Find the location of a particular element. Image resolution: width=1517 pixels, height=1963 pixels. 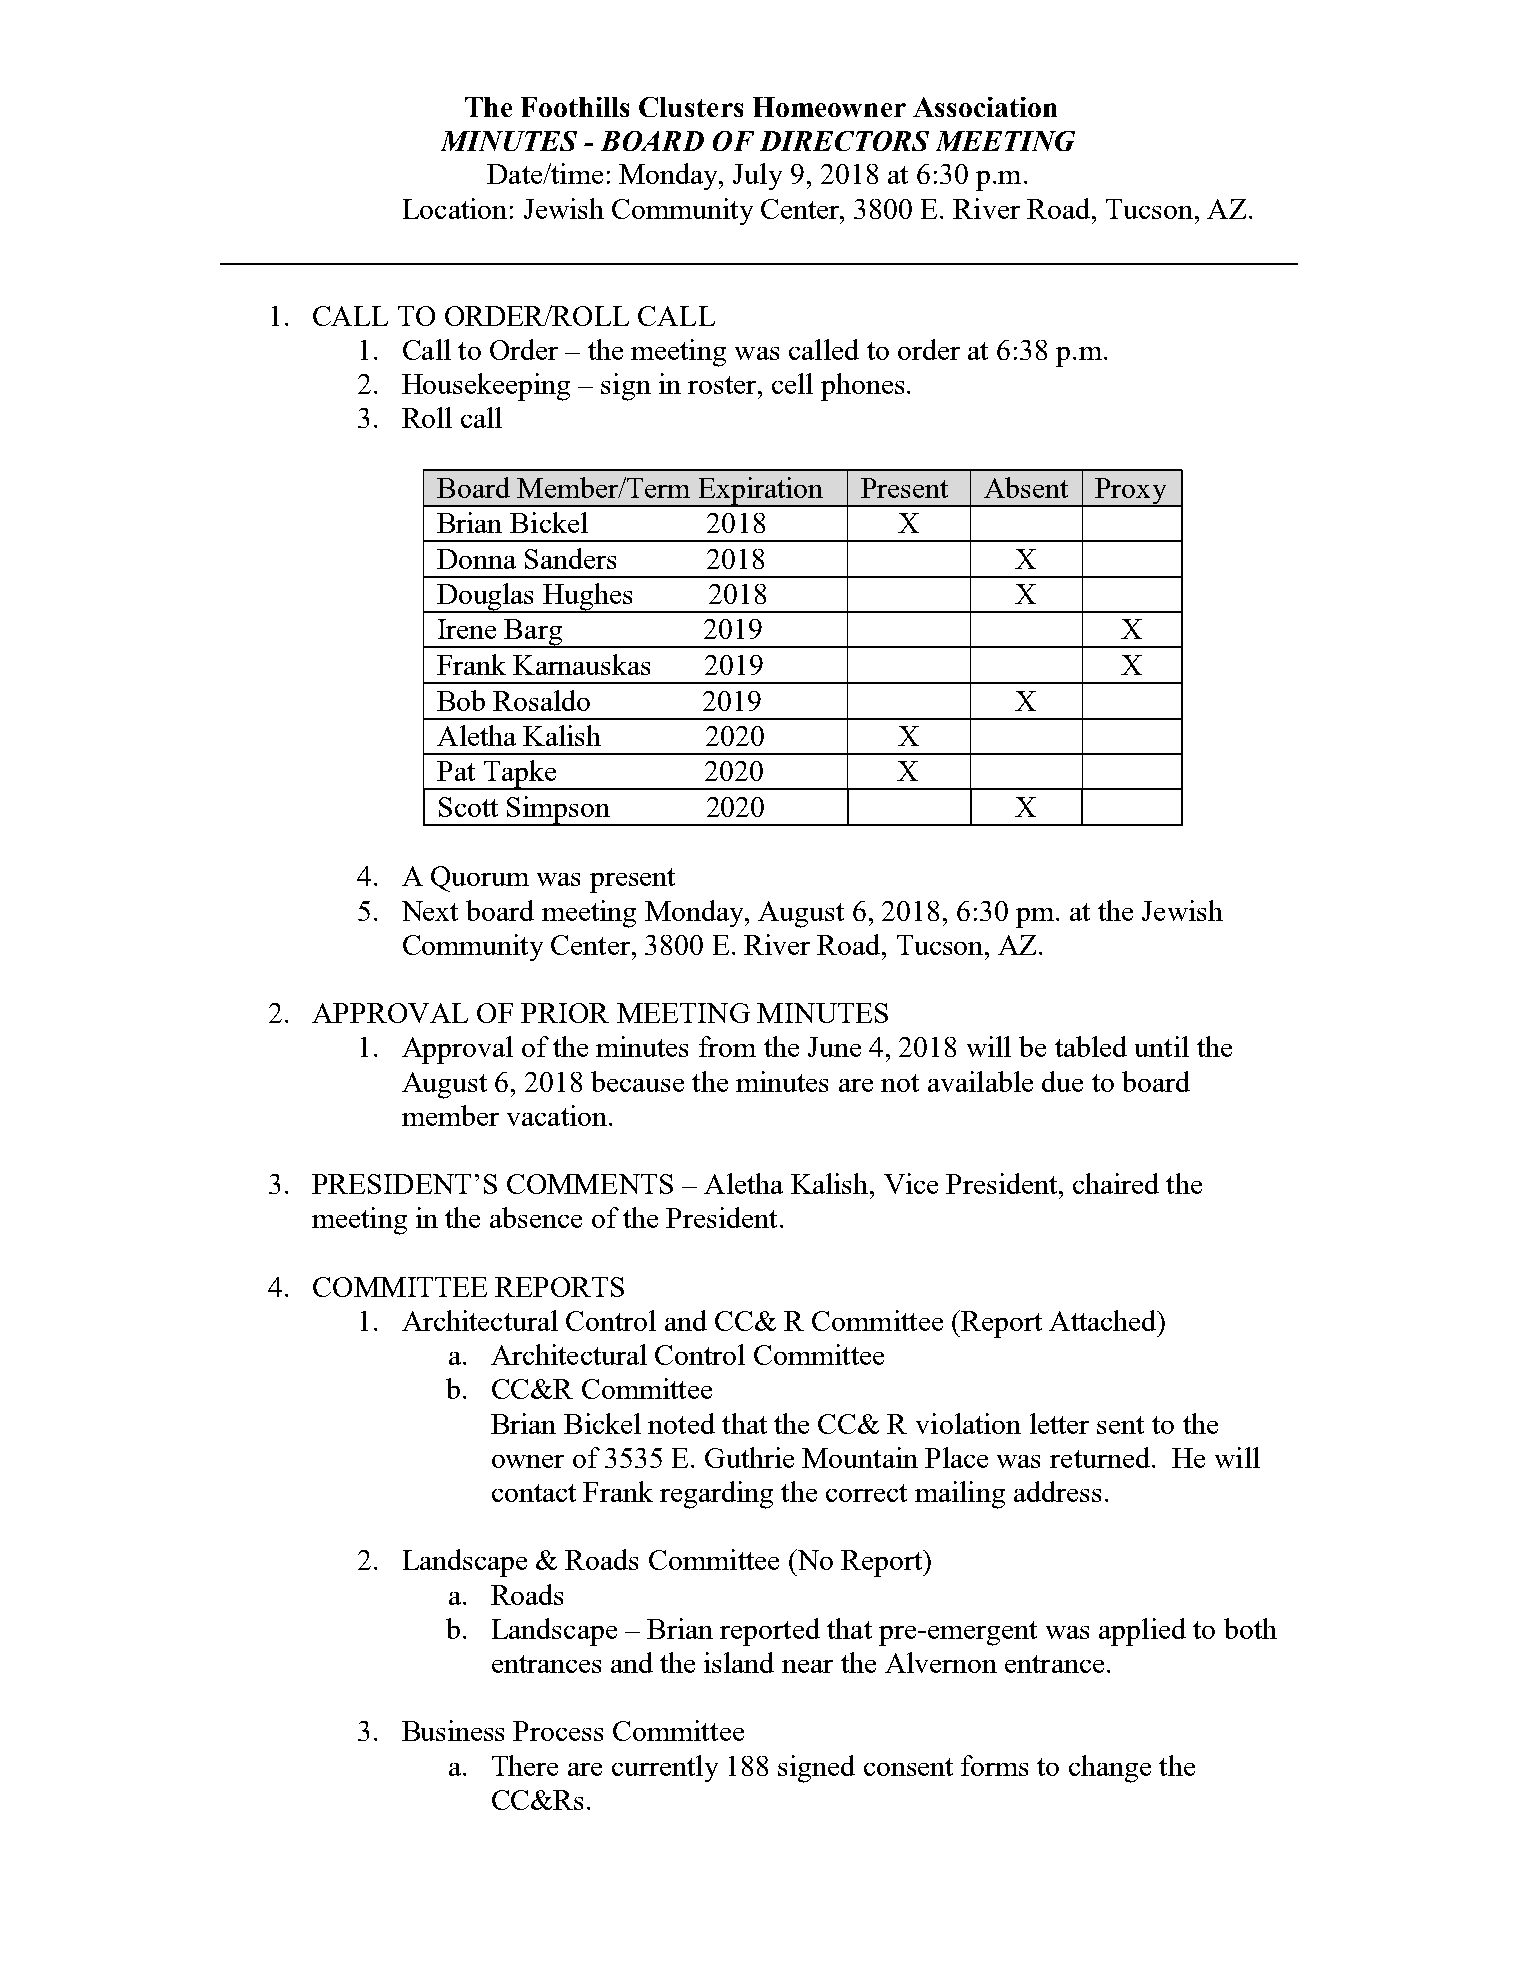

Foothills is located at coordinates (575, 107).
